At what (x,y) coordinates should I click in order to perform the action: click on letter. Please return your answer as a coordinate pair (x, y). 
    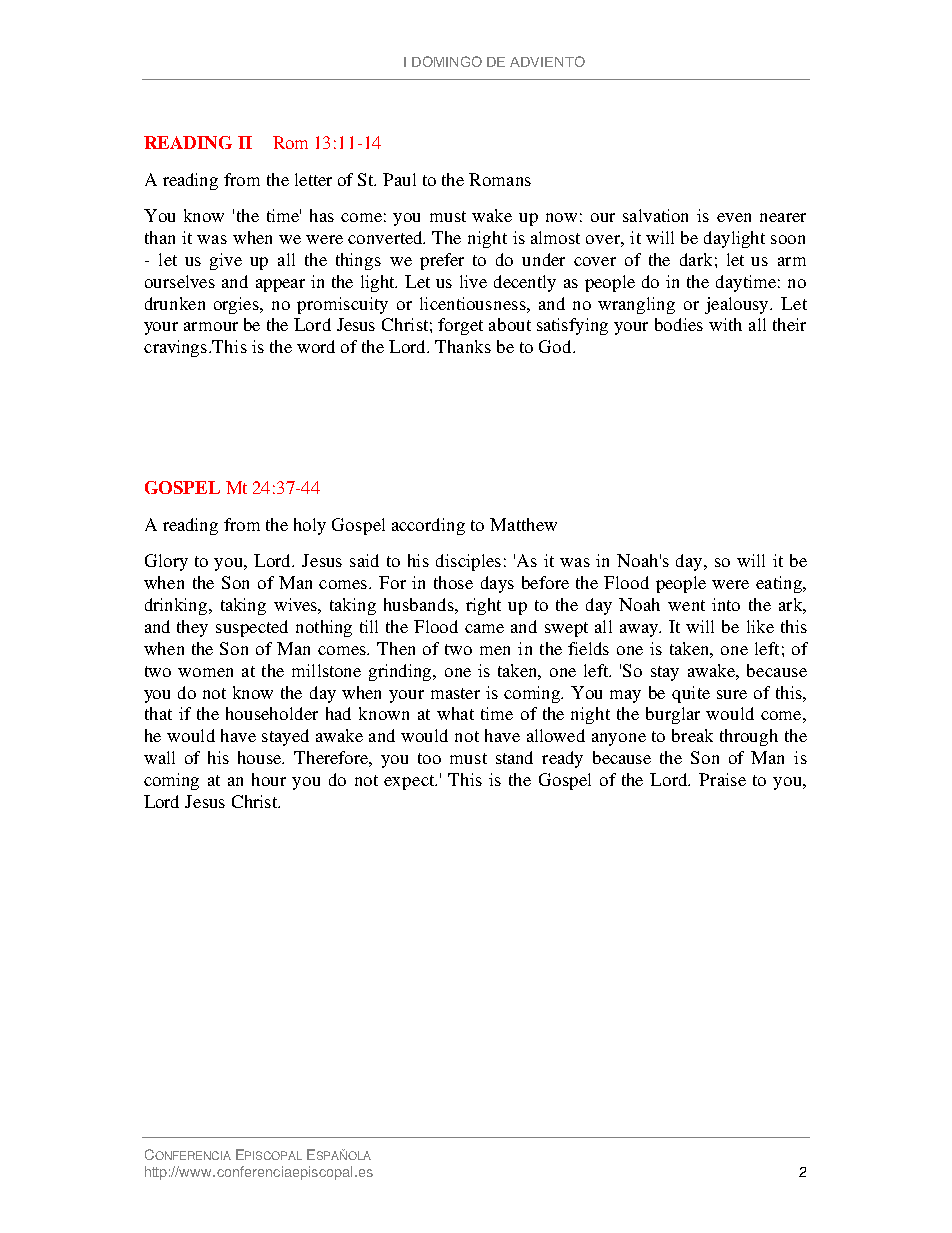
    Looking at the image, I should click on (313, 179).
